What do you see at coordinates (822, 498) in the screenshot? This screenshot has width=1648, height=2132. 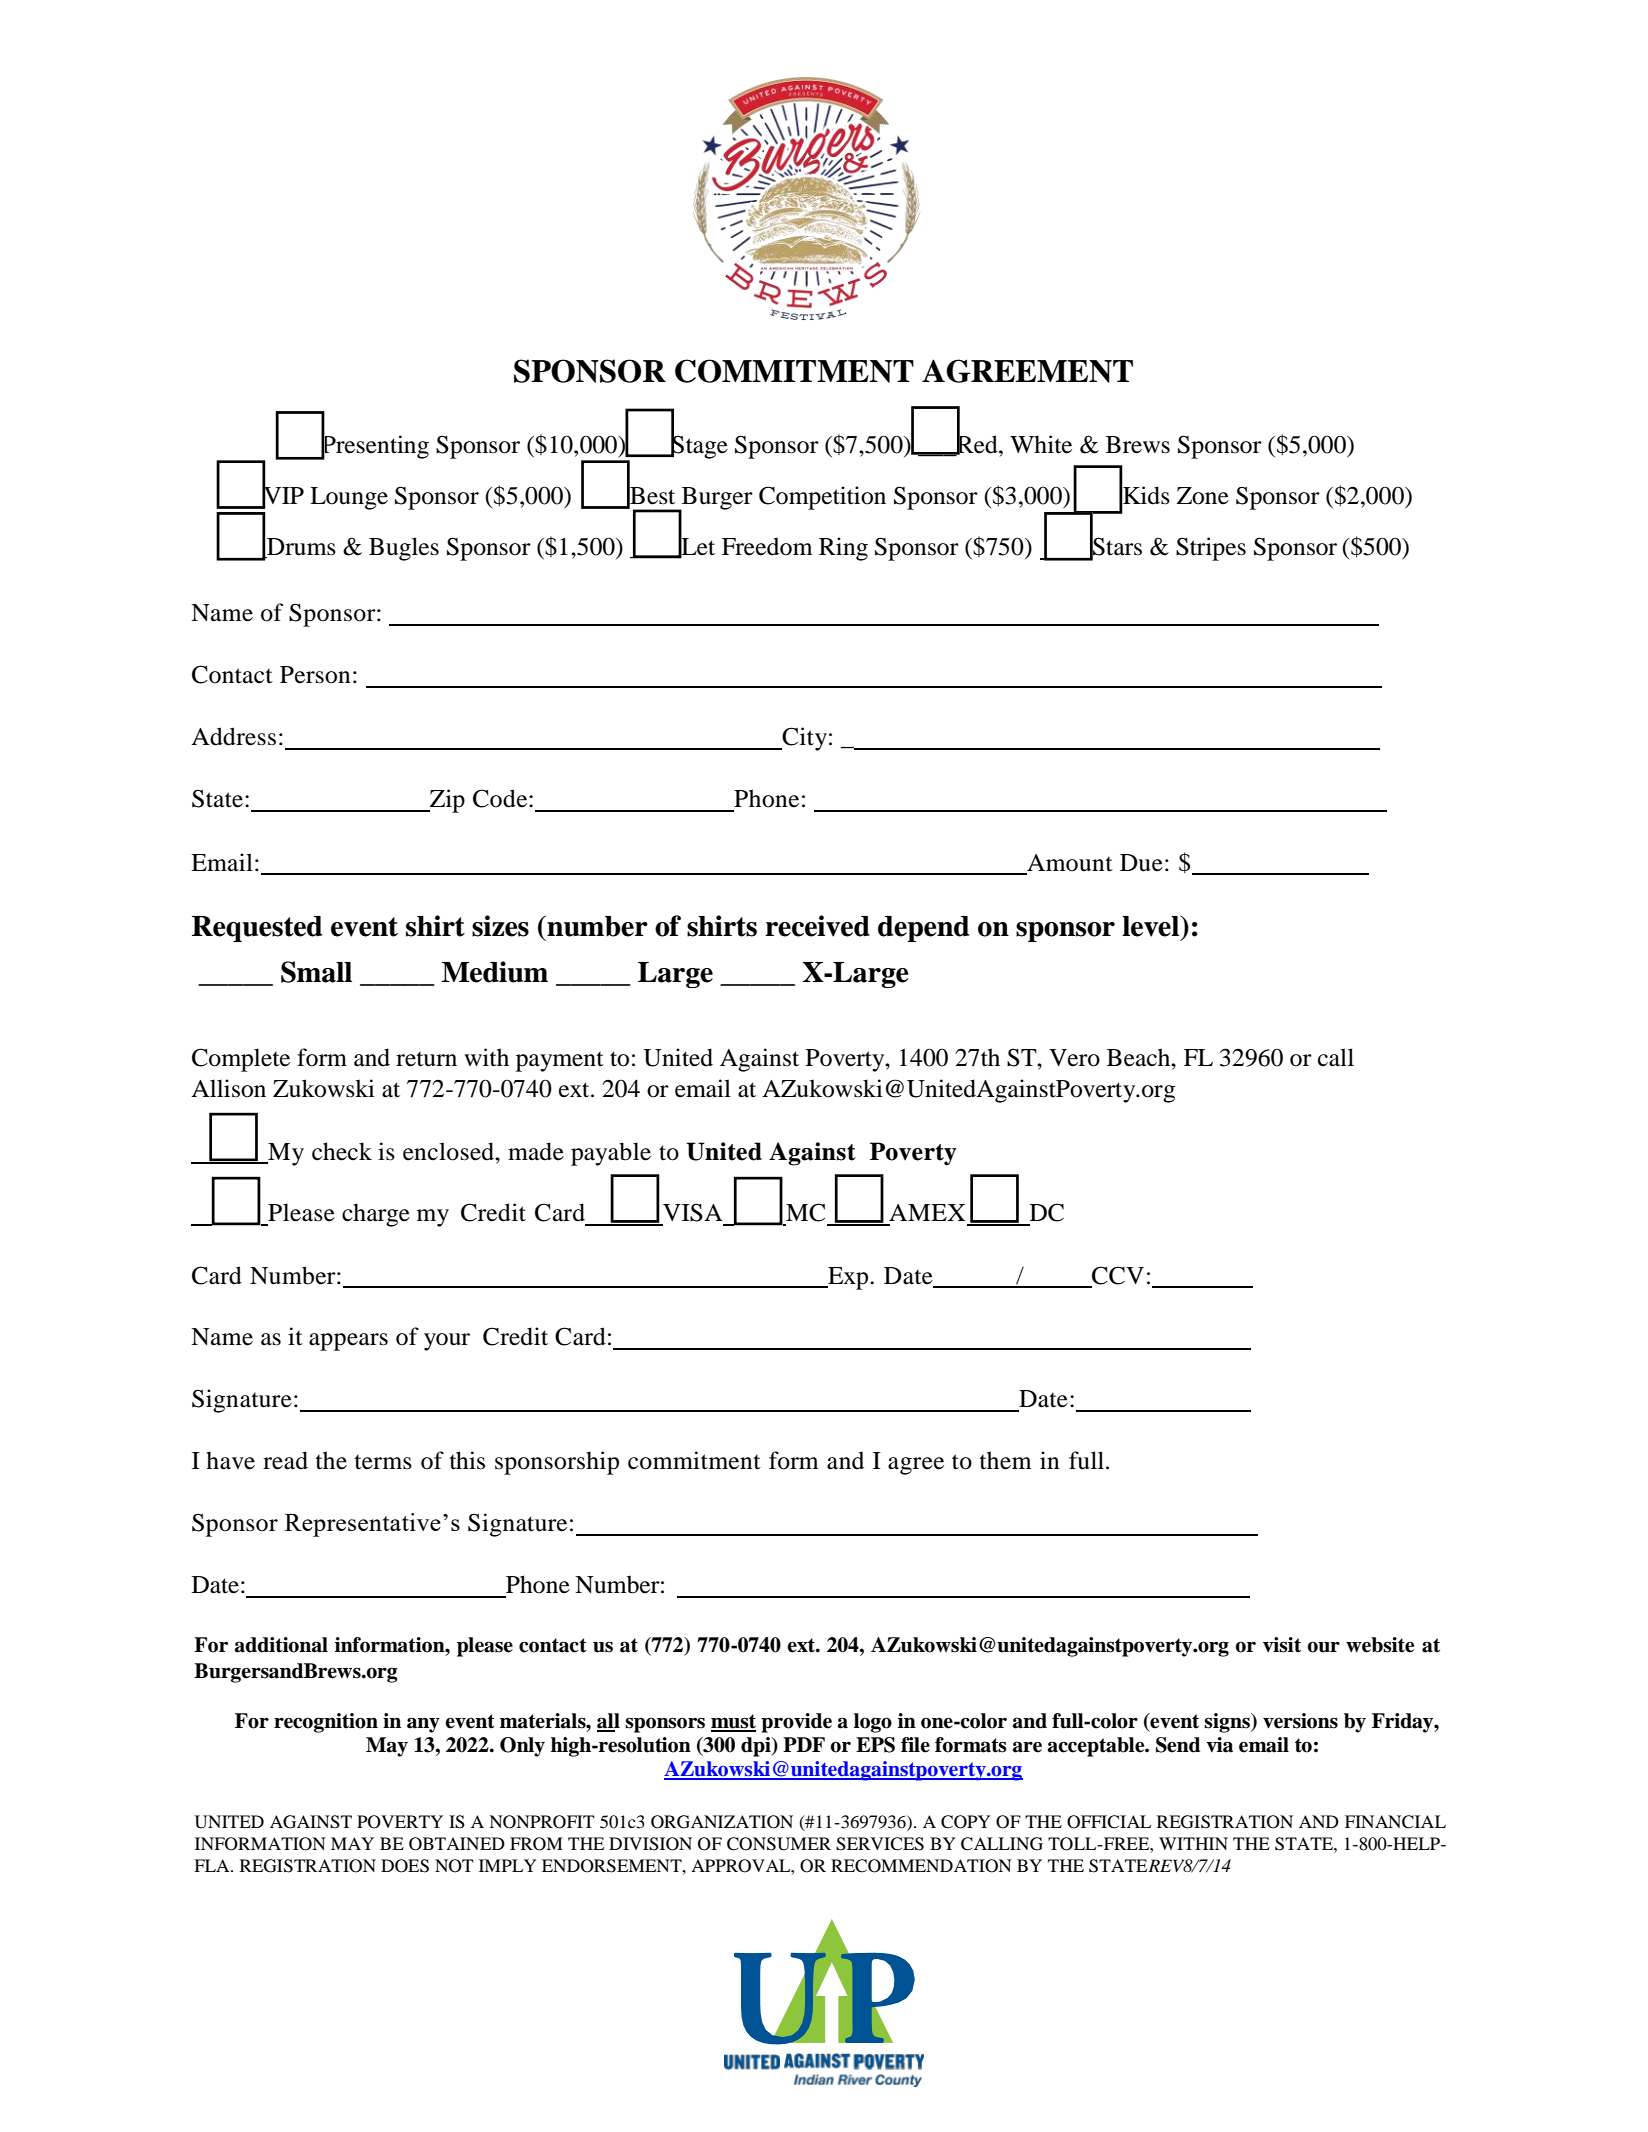 I see `Competition` at bounding box center [822, 498].
